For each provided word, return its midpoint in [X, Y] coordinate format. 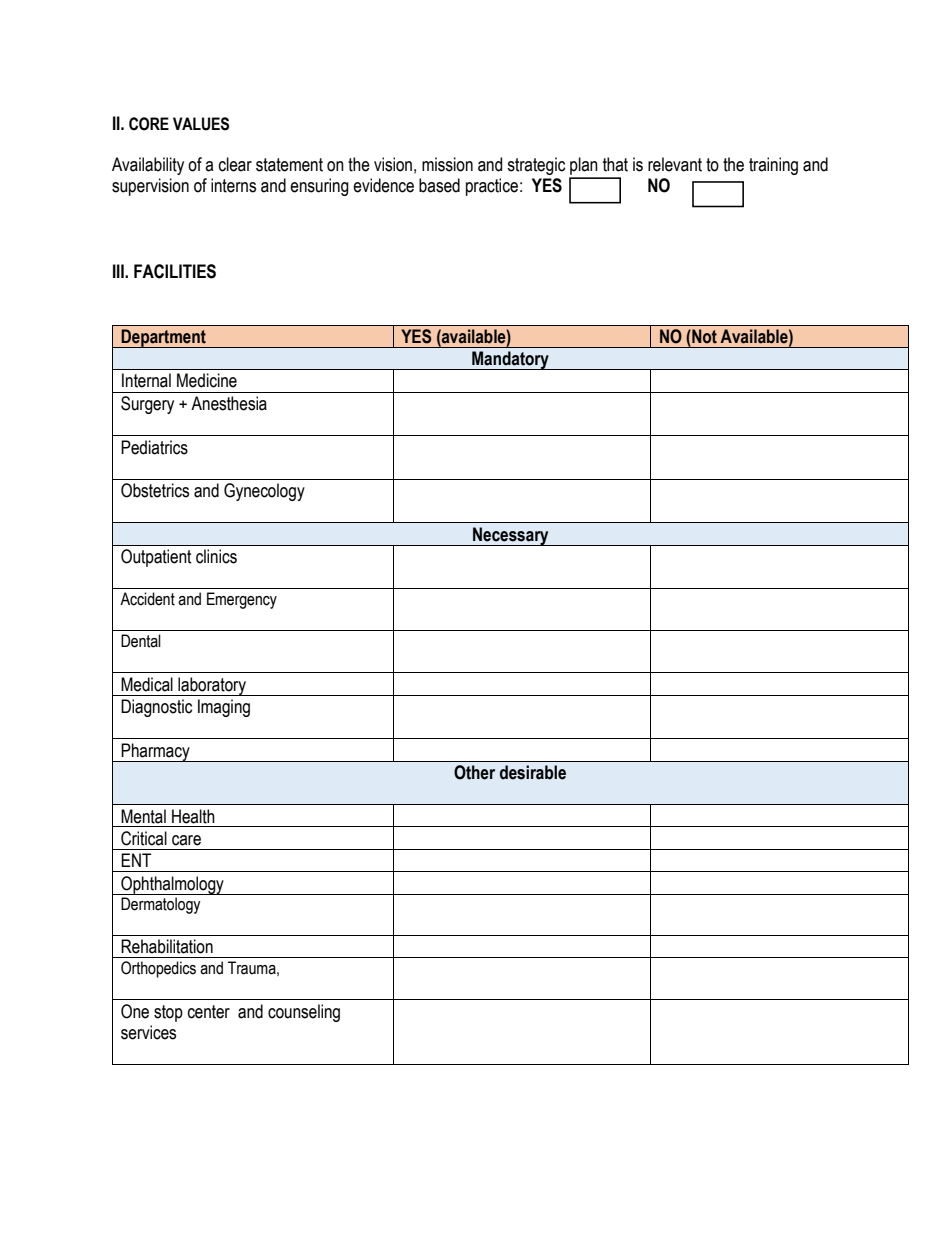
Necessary [511, 536]
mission [447, 164]
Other [474, 772]
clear [235, 164]
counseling [304, 1013]
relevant [675, 164]
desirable [533, 772]
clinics [216, 556]
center [209, 1012]
